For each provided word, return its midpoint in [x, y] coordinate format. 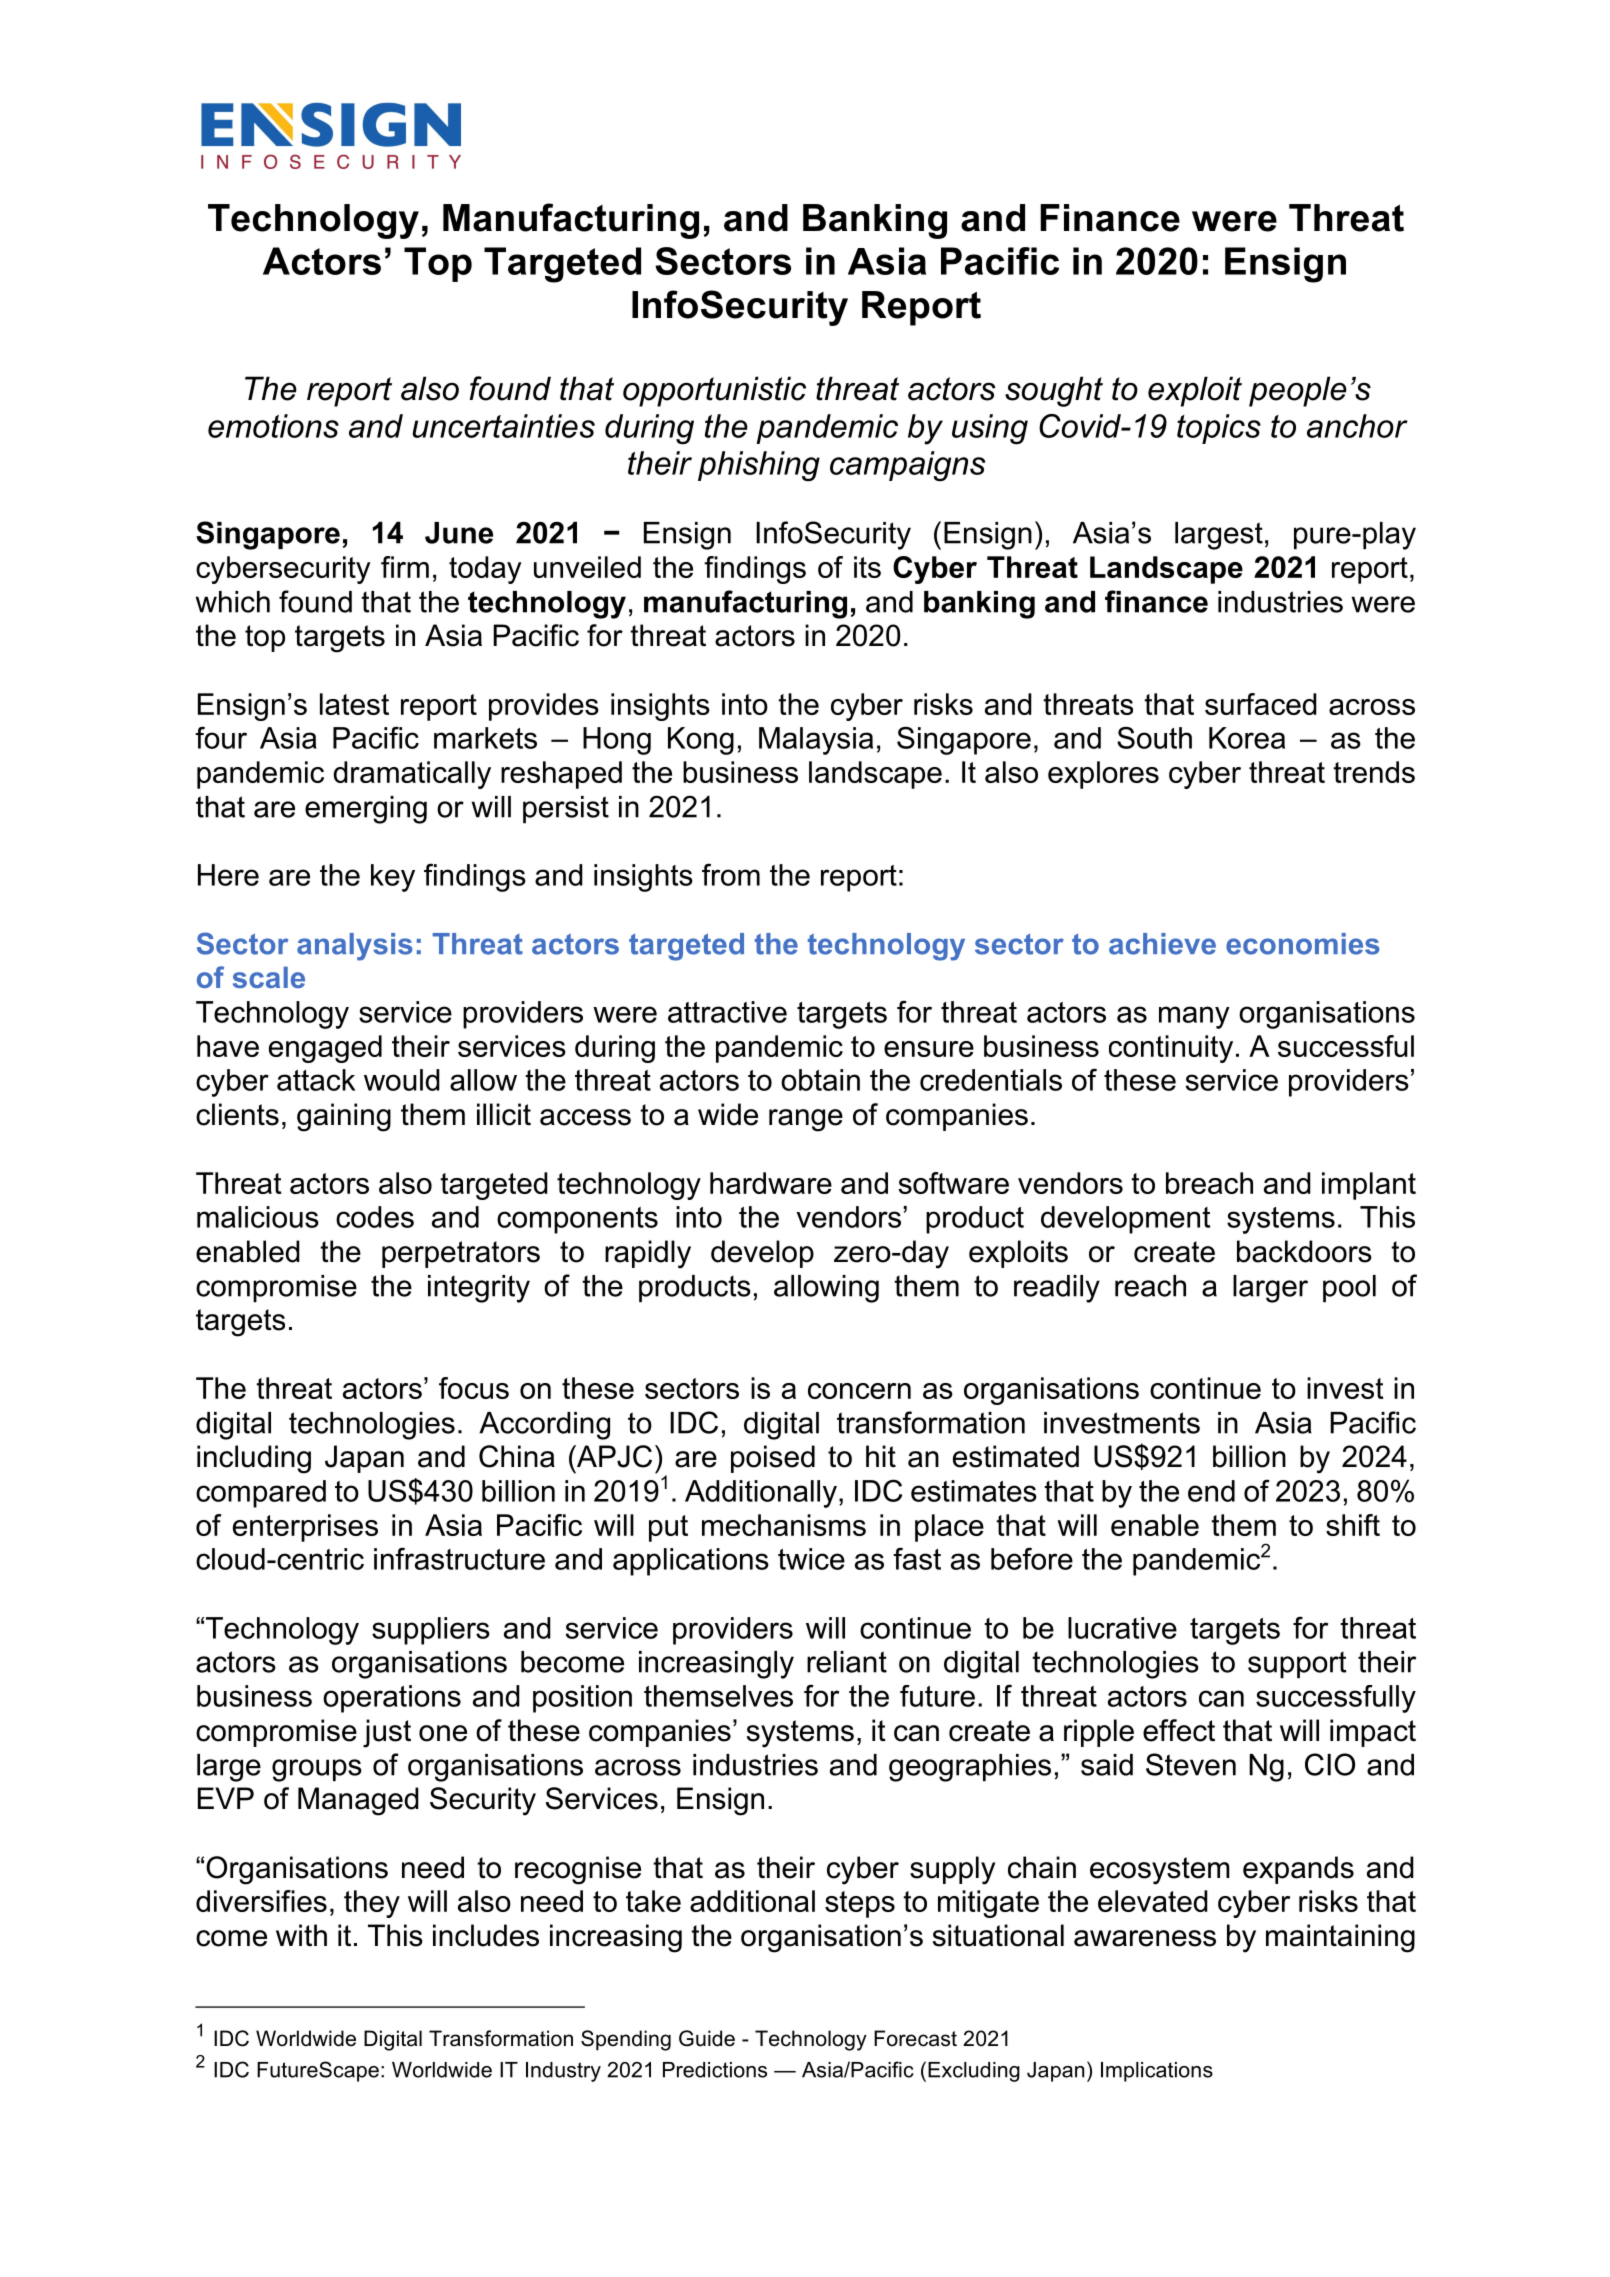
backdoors [1304, 1251]
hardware [771, 1183]
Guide [707, 2038]
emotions [273, 426]
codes [375, 1217]
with [301, 1935]
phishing [759, 466]
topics [1219, 429]
